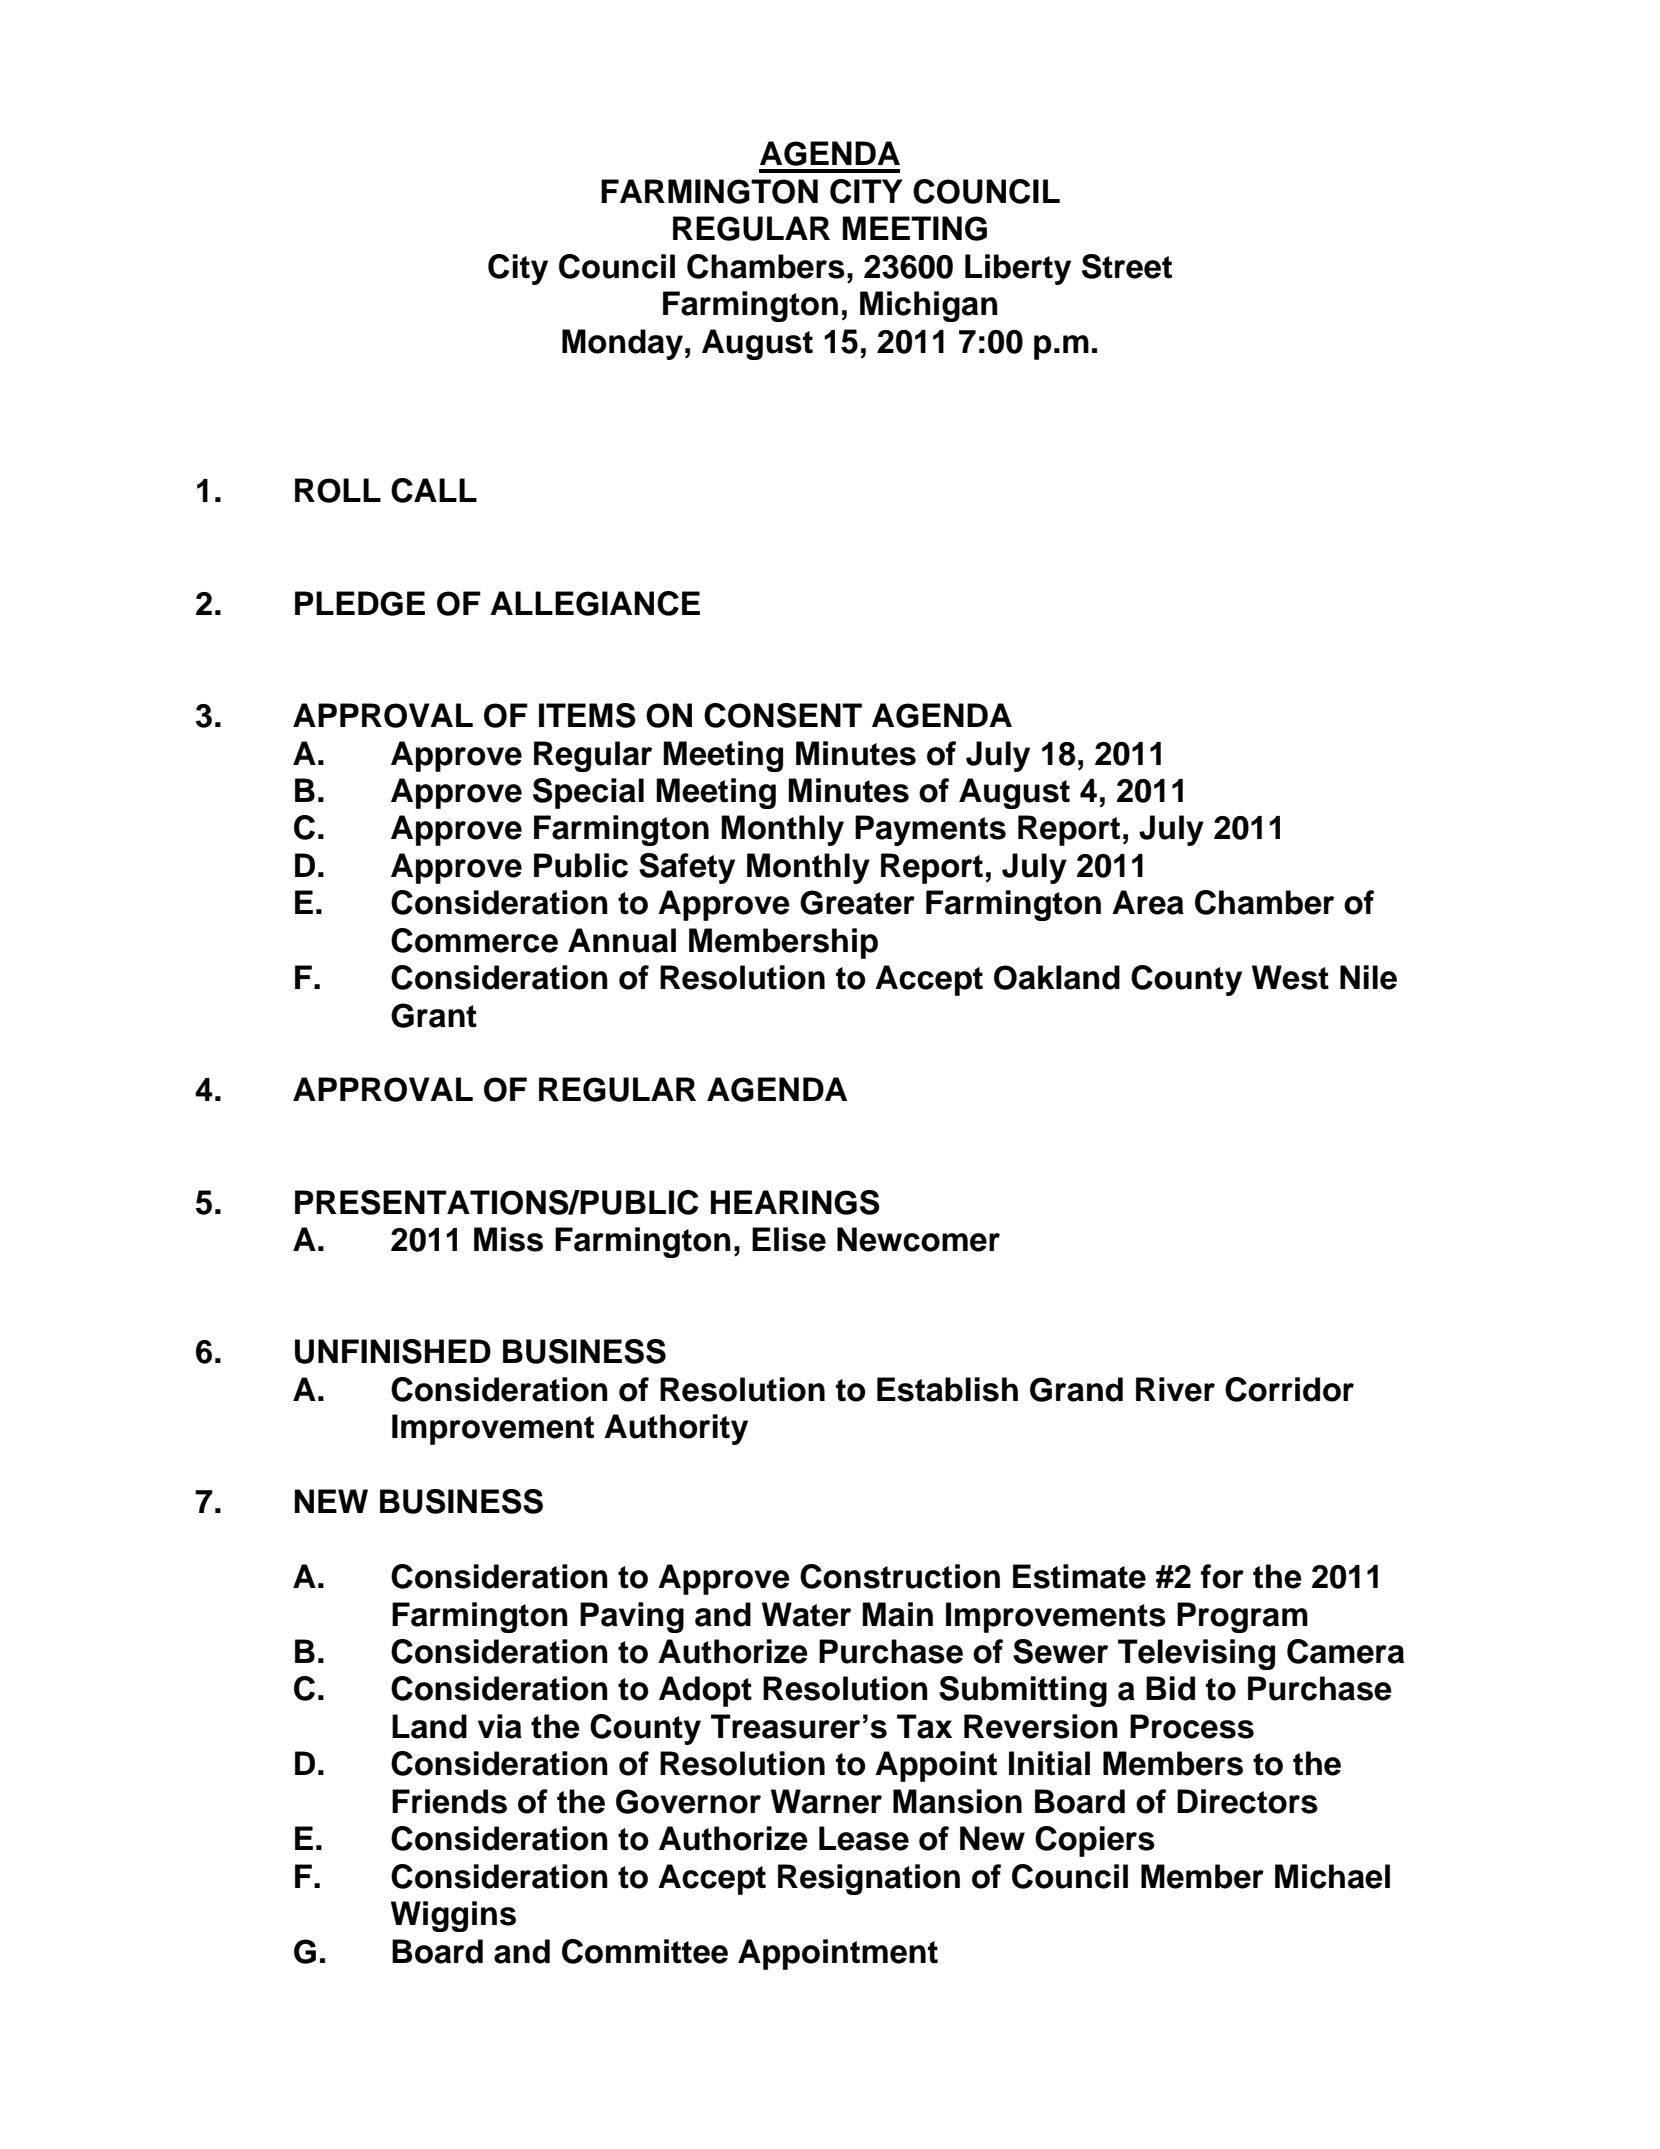 The width and height of the document is (1660, 2149). Describe the element at coordinates (783, 715) in the document. I see `CONSENT` at that location.
